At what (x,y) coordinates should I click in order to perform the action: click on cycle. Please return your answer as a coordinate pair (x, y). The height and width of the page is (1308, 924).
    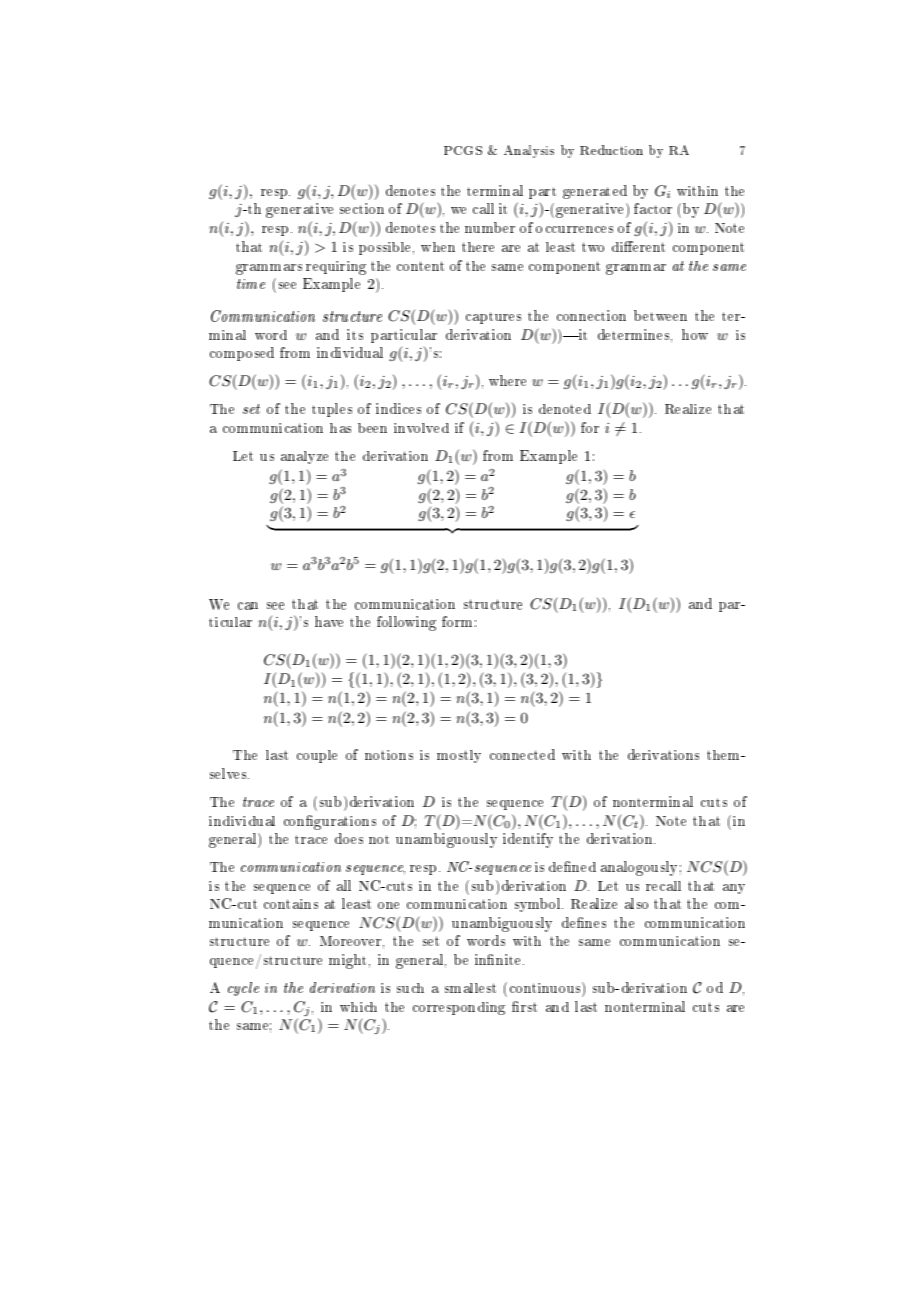
    Looking at the image, I should click on (243, 989).
